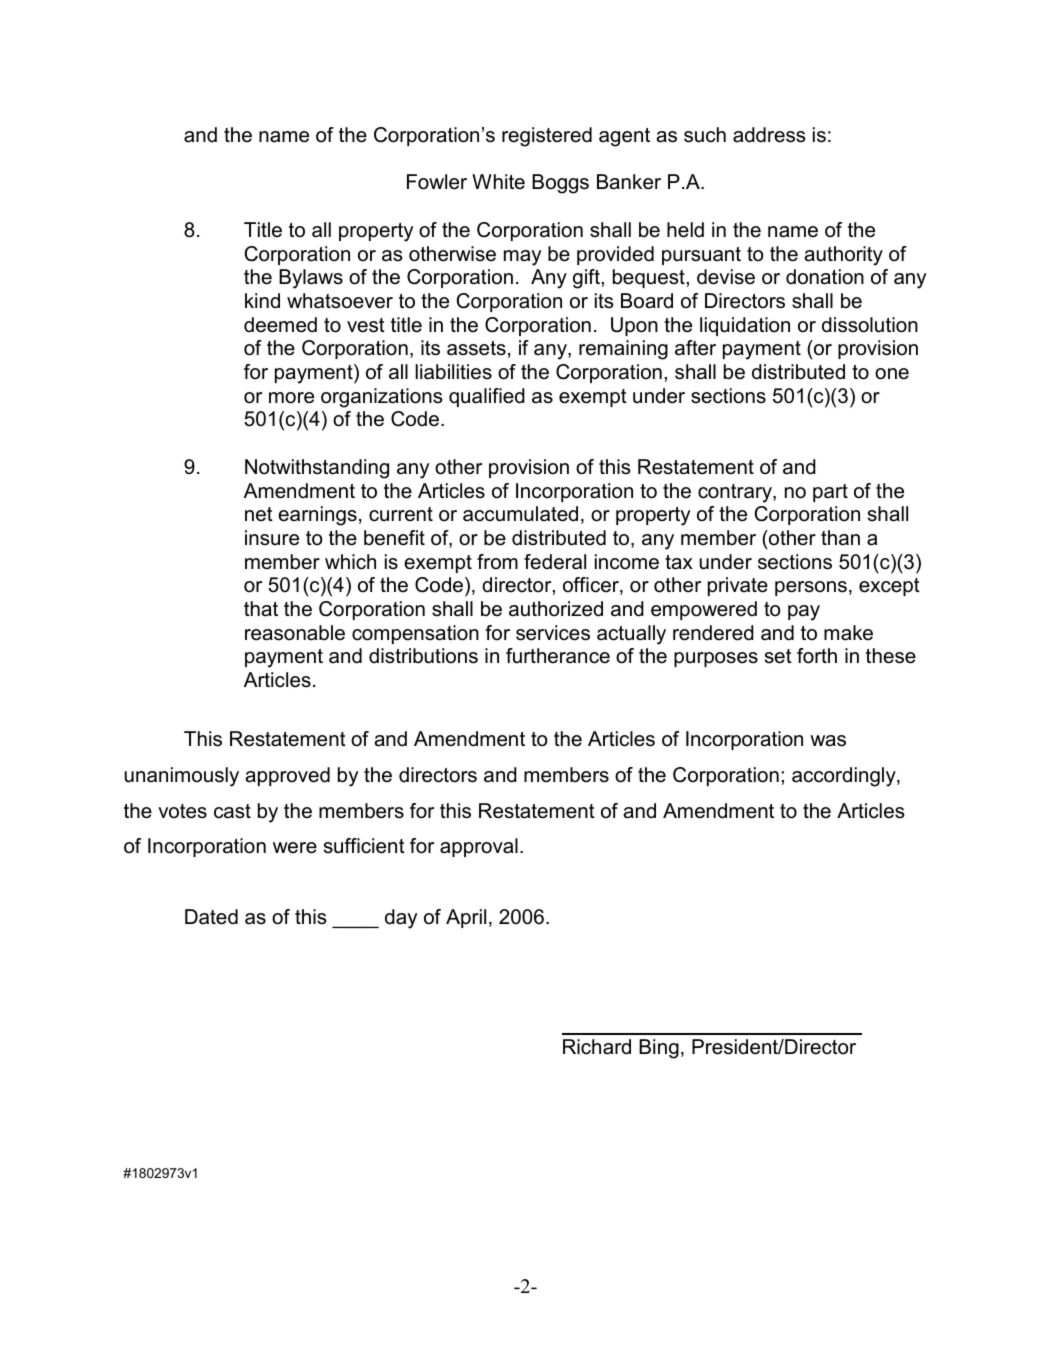  Describe the element at coordinates (597, 1047) in the image. I see `Richard` at that location.
